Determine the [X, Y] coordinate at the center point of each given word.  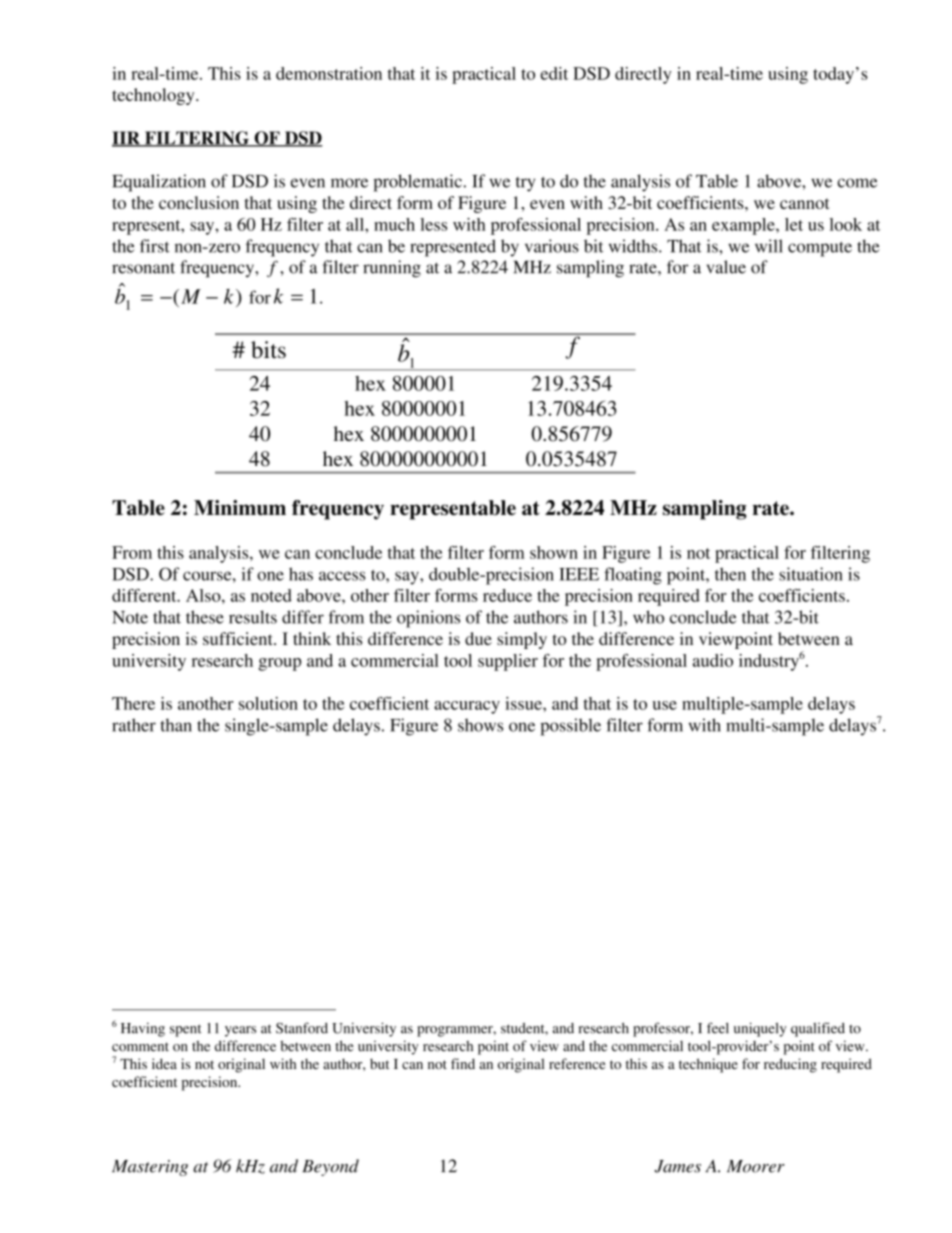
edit [554, 73]
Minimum [240, 508]
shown [554, 552]
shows [480, 725]
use [665, 705]
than [176, 725]
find [463, 1063]
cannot [805, 203]
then [730, 574]
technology [154, 96]
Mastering [150, 1168]
